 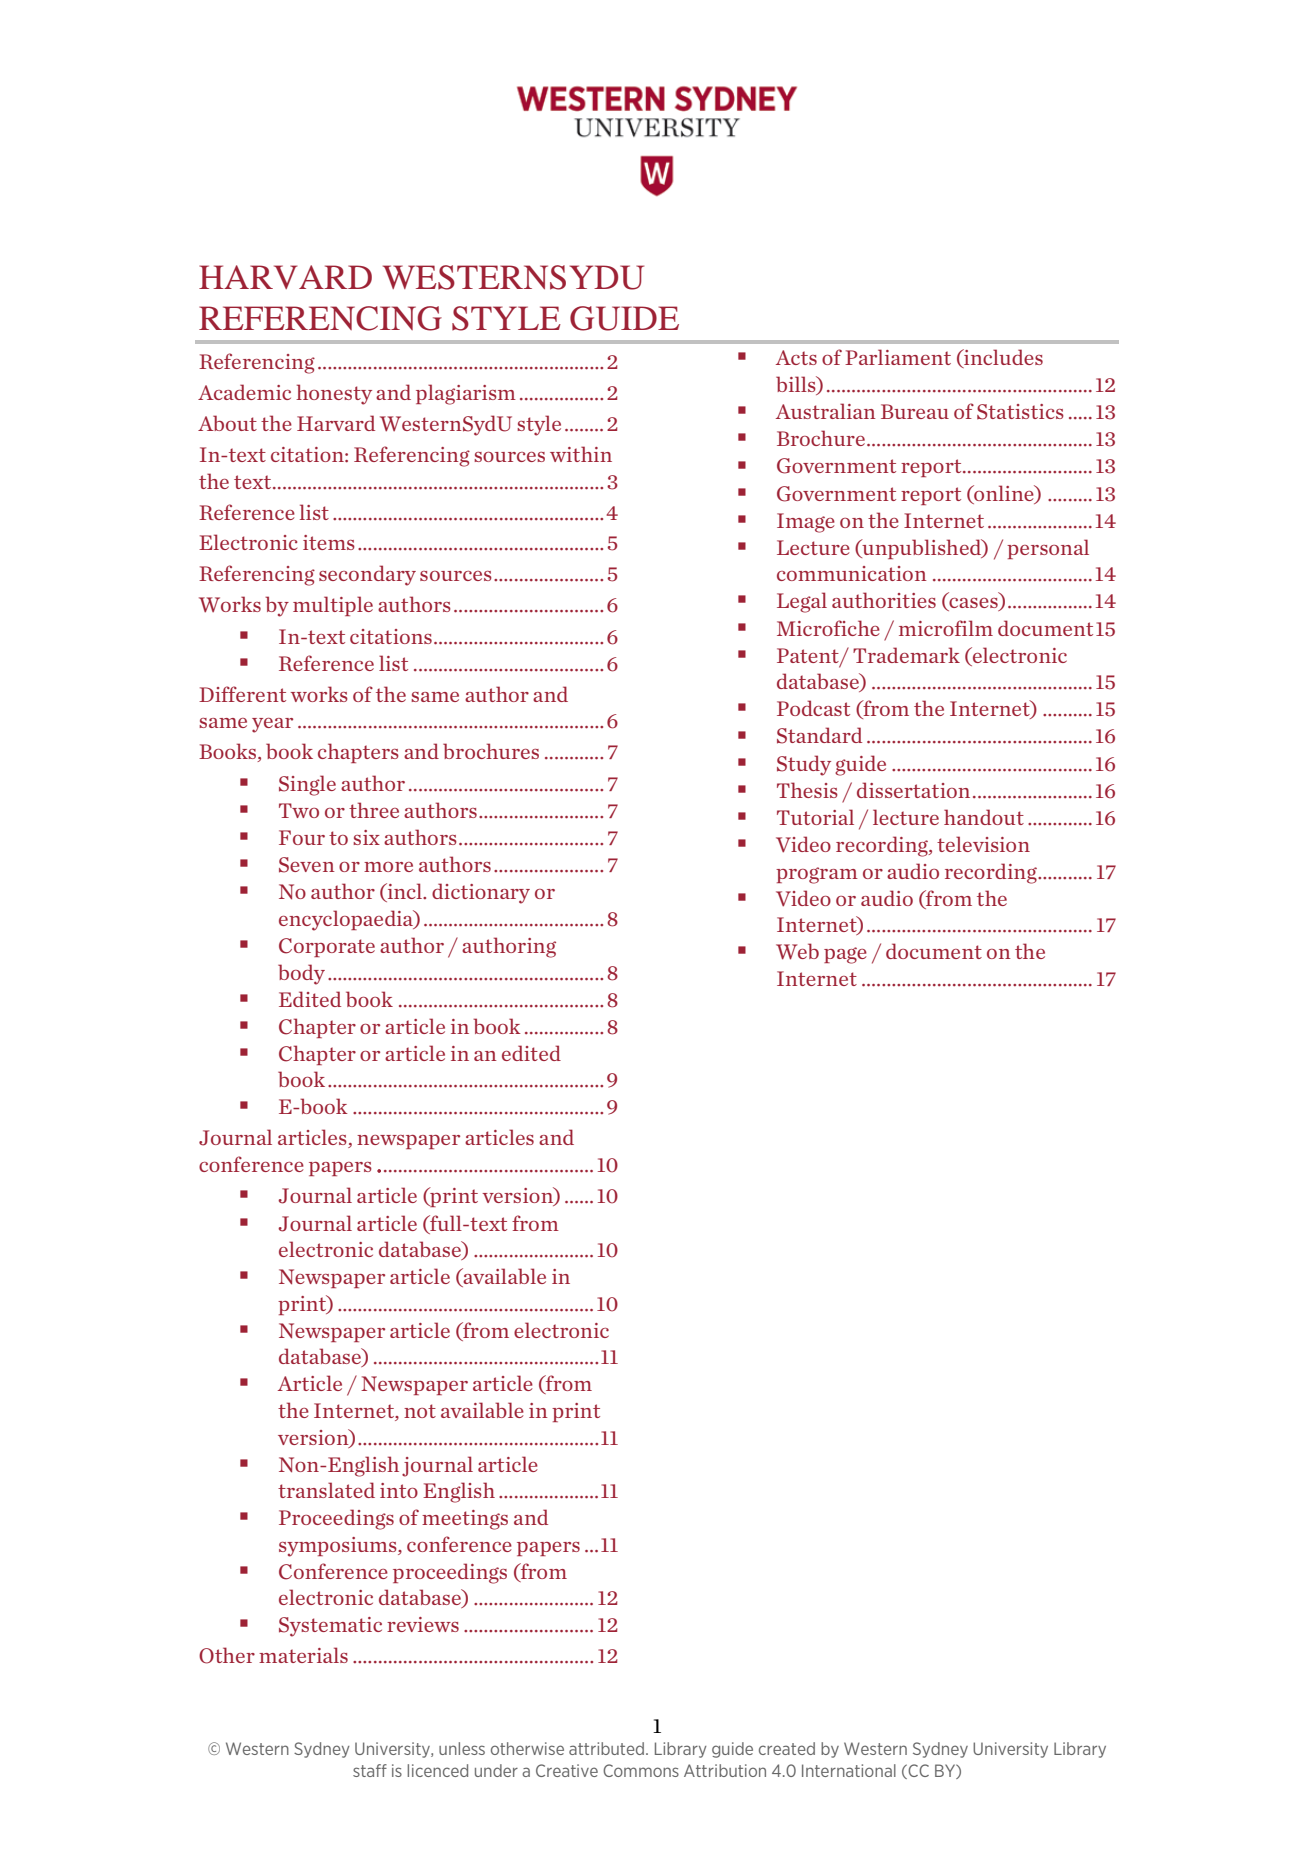 I want to click on Trademark, so click(x=906, y=655).
